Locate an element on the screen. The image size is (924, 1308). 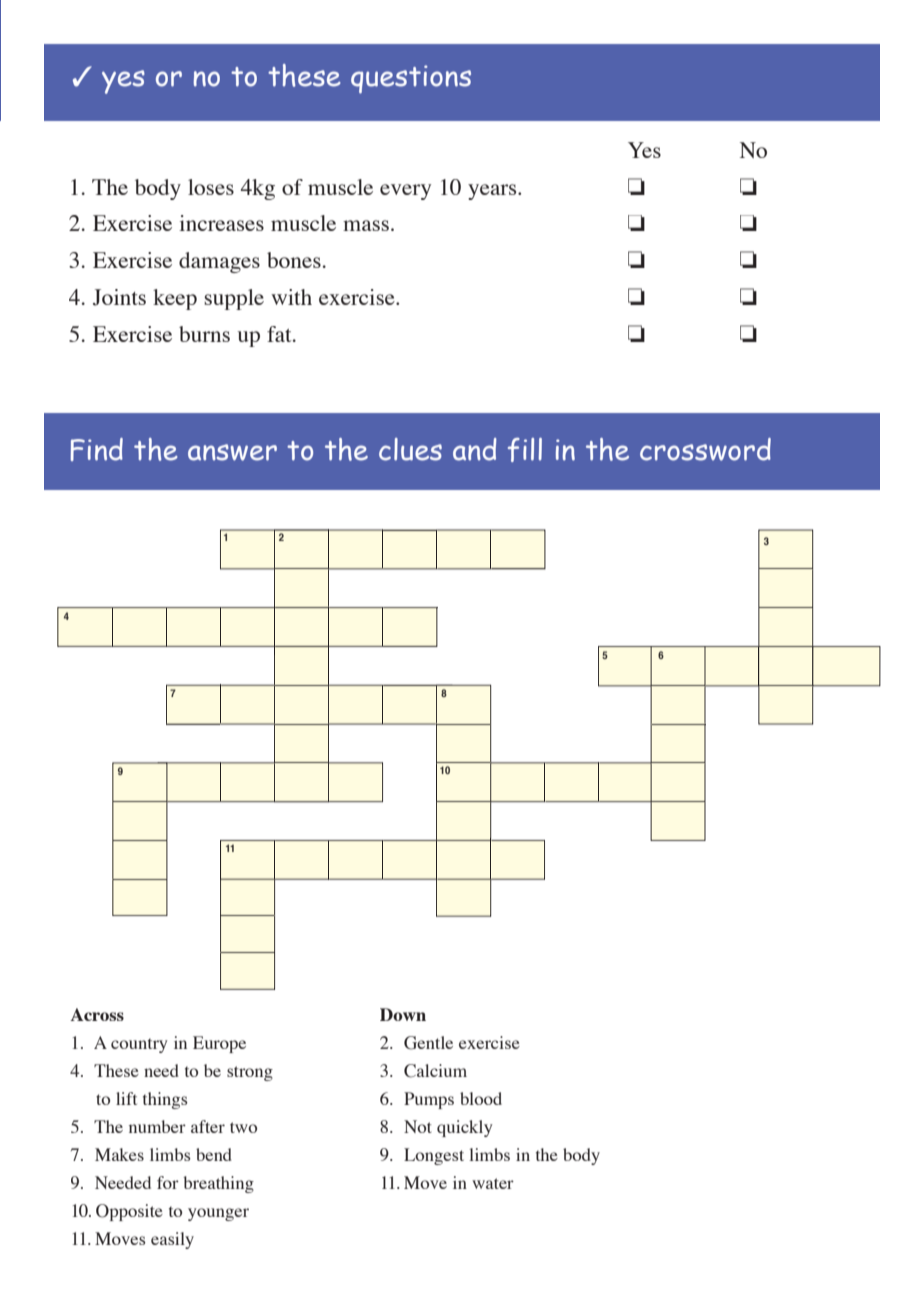
water is located at coordinates (493, 1183).
